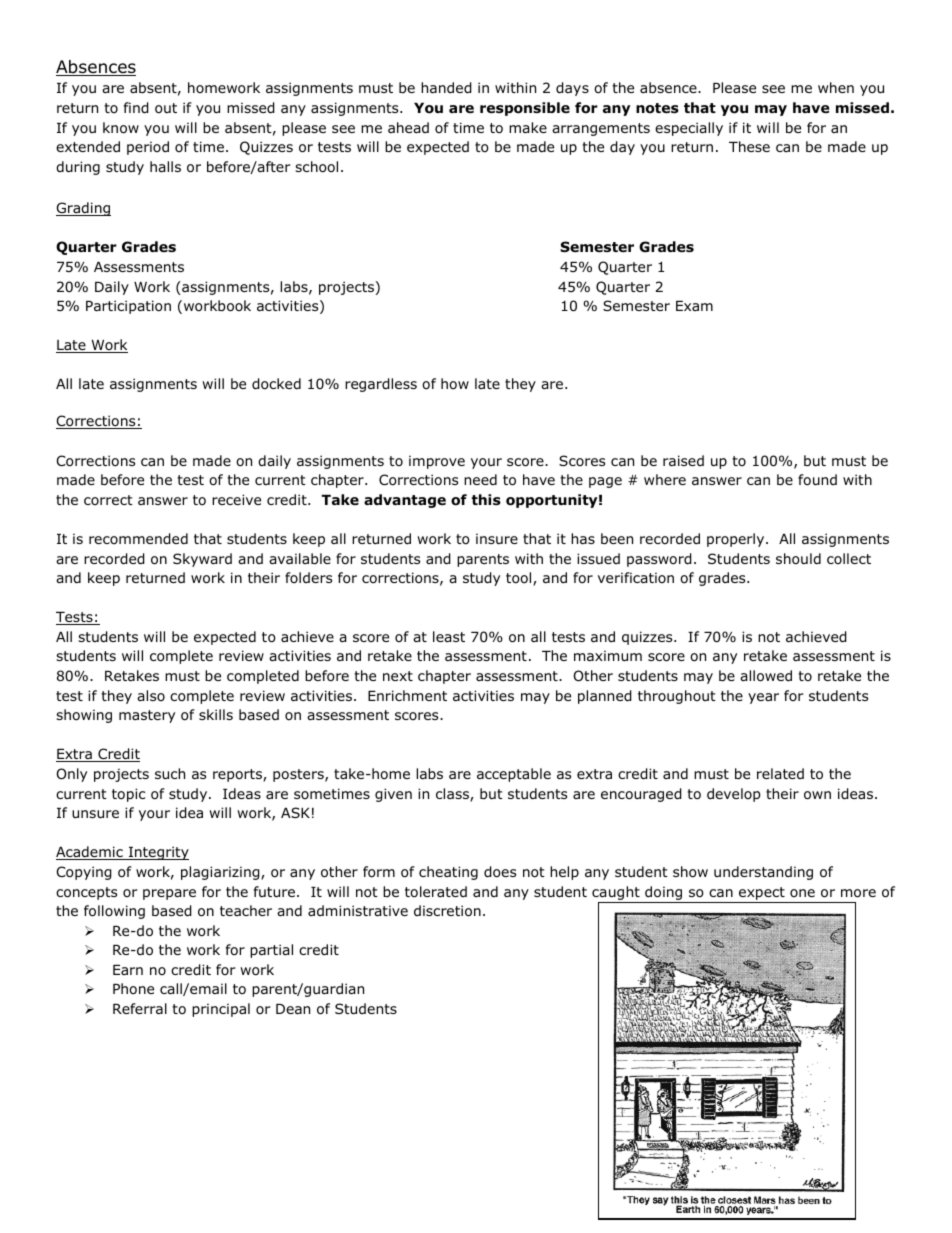 This page has width=952, height=1233. Describe the element at coordinates (133, 989) in the page. I see `Phone` at that location.
